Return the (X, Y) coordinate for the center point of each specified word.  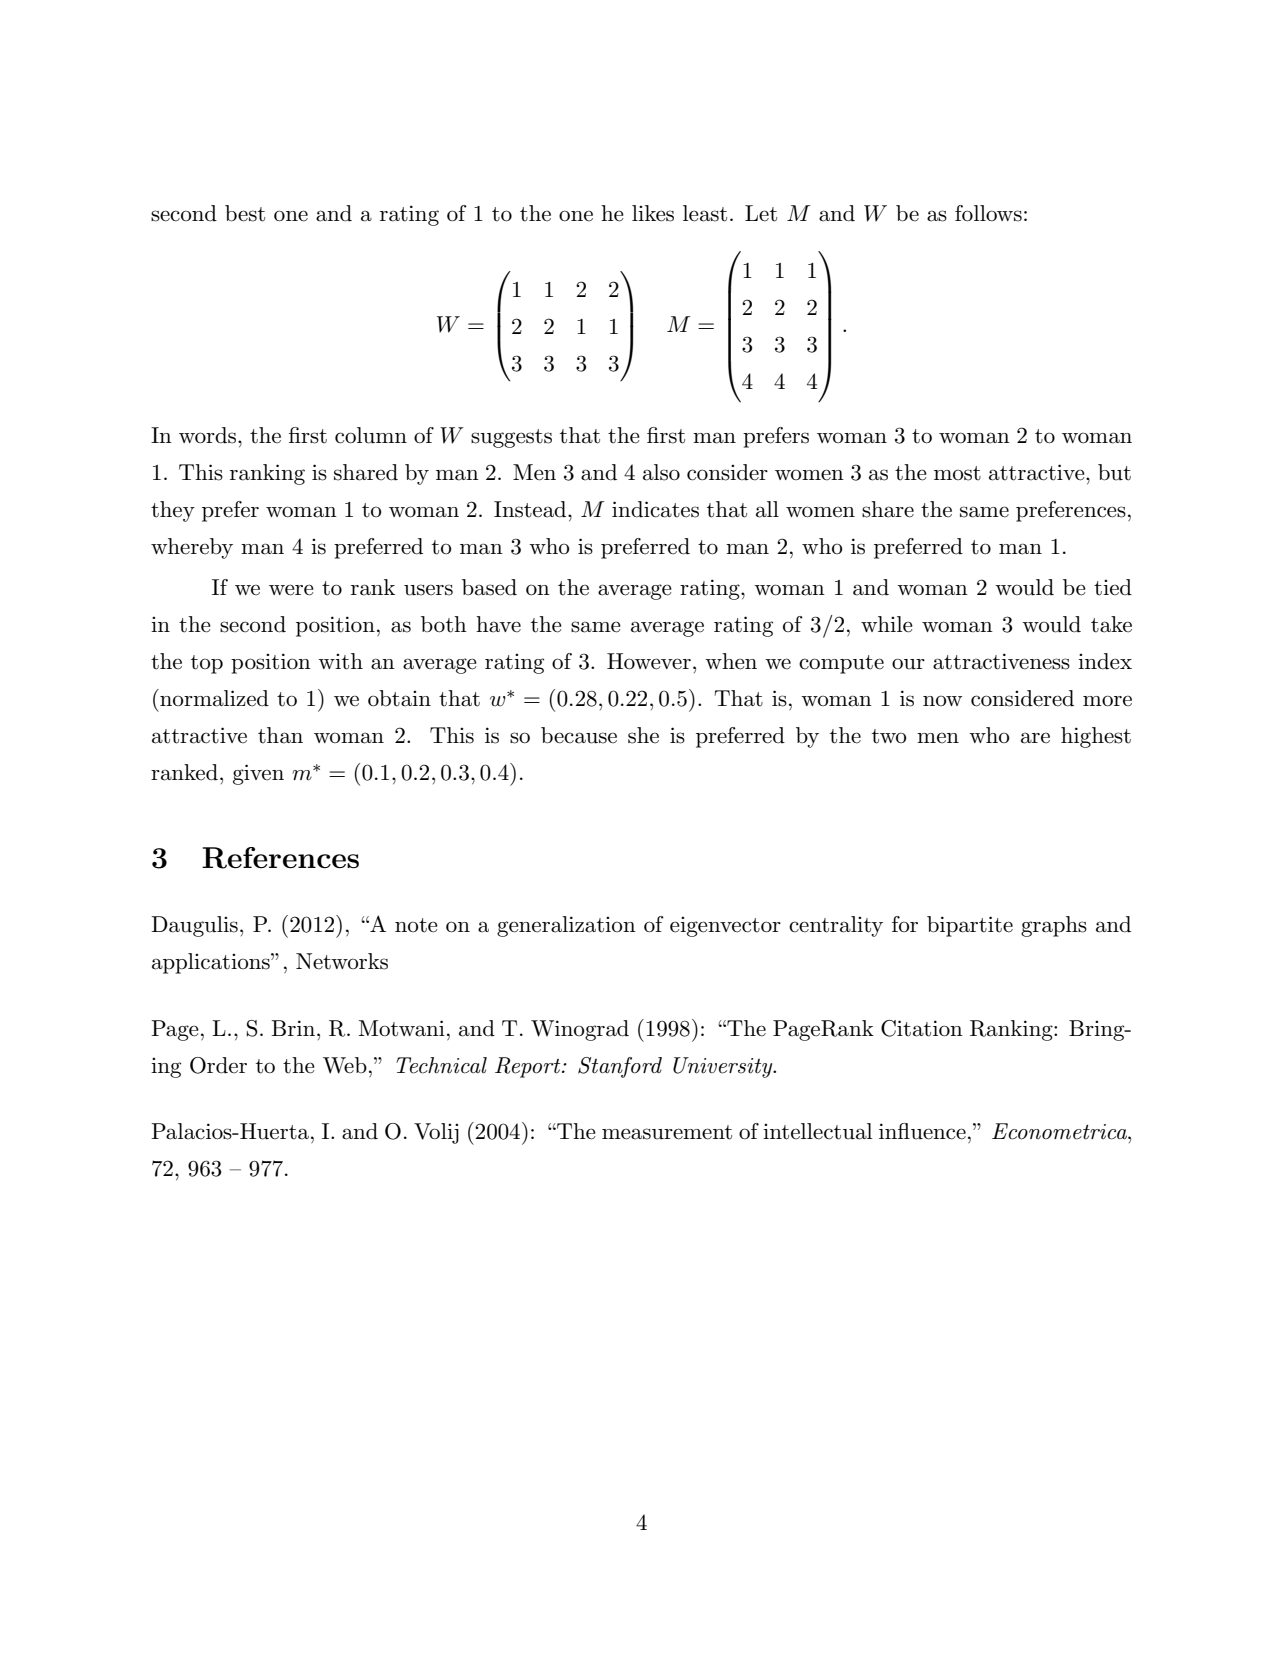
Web (345, 1065)
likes (653, 213)
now (942, 700)
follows (988, 213)
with (340, 661)
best (245, 213)
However (649, 661)
